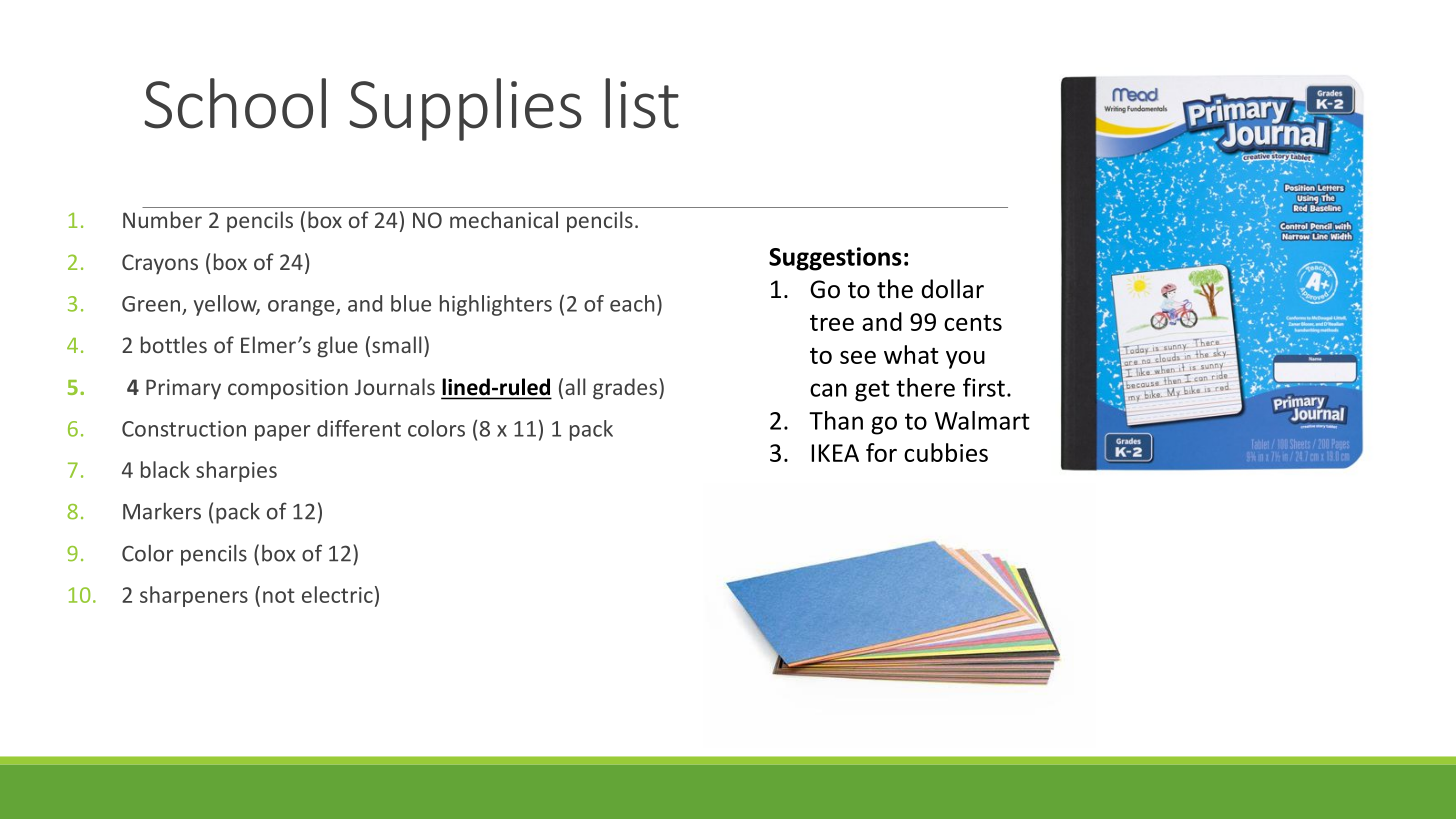 The height and width of the image is (819, 1456). I want to click on Supplies, so click(465, 109).
